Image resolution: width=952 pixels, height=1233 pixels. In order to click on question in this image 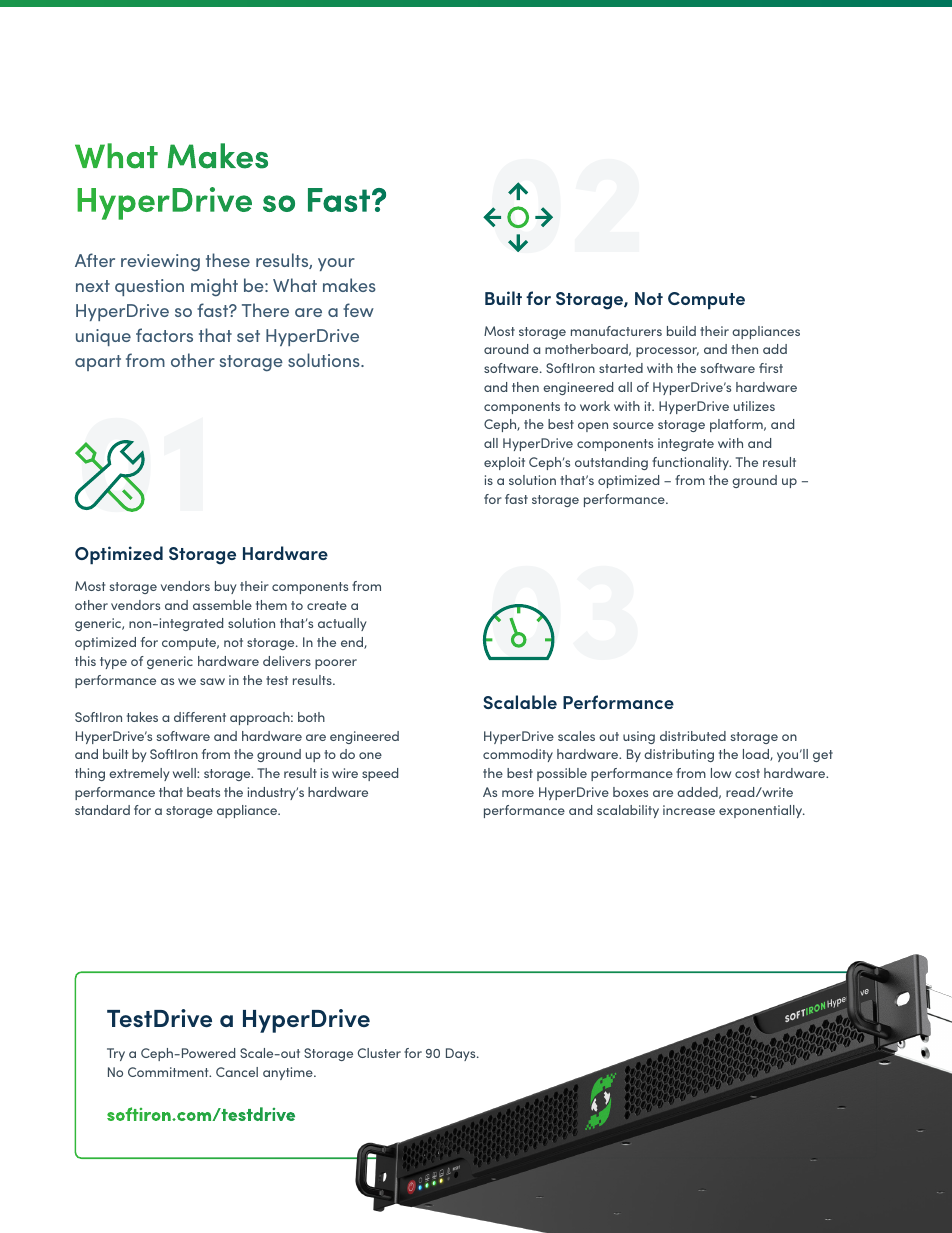, I will do `click(149, 287)`.
